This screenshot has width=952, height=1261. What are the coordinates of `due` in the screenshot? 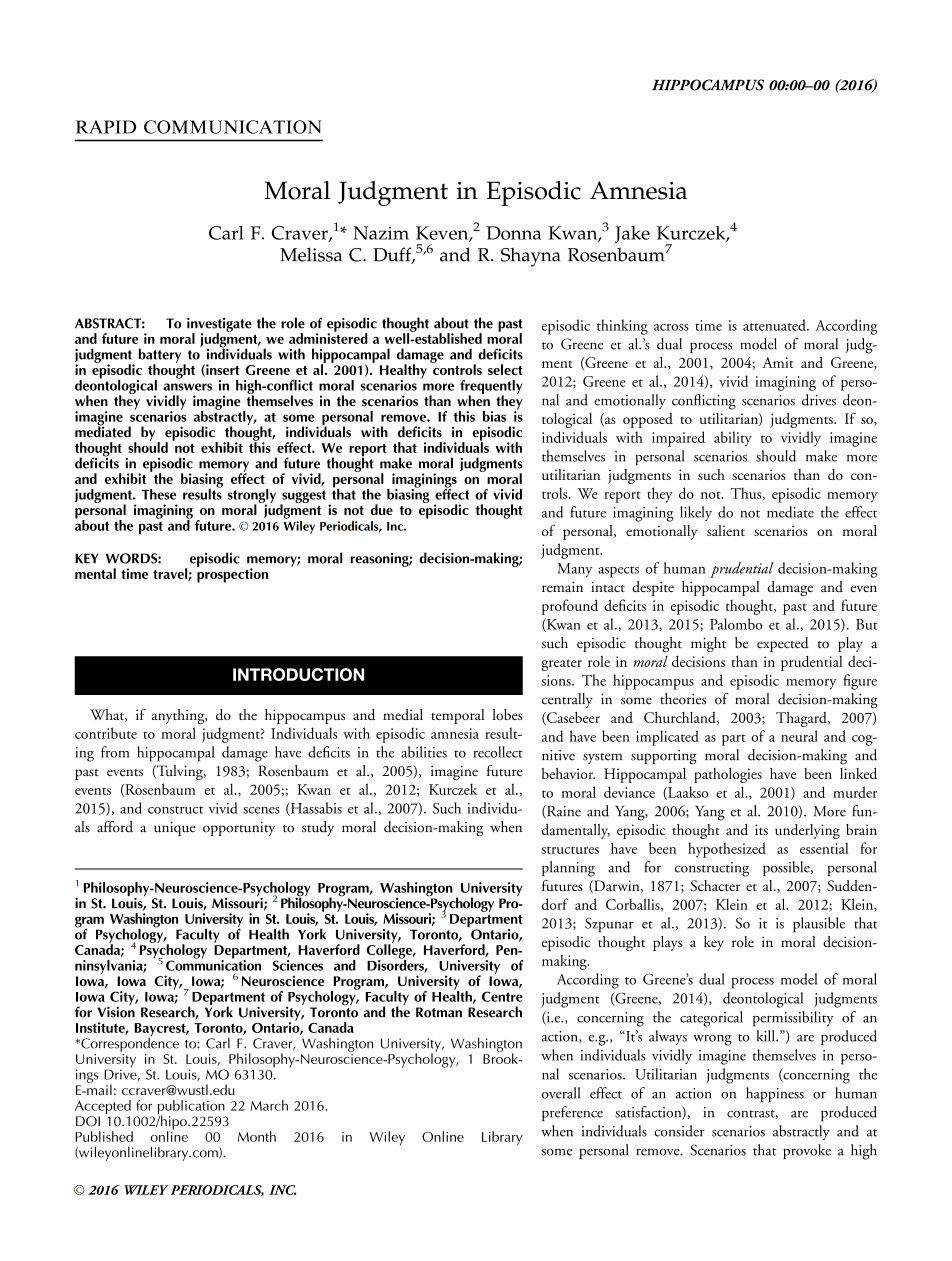 It's located at (382, 509).
